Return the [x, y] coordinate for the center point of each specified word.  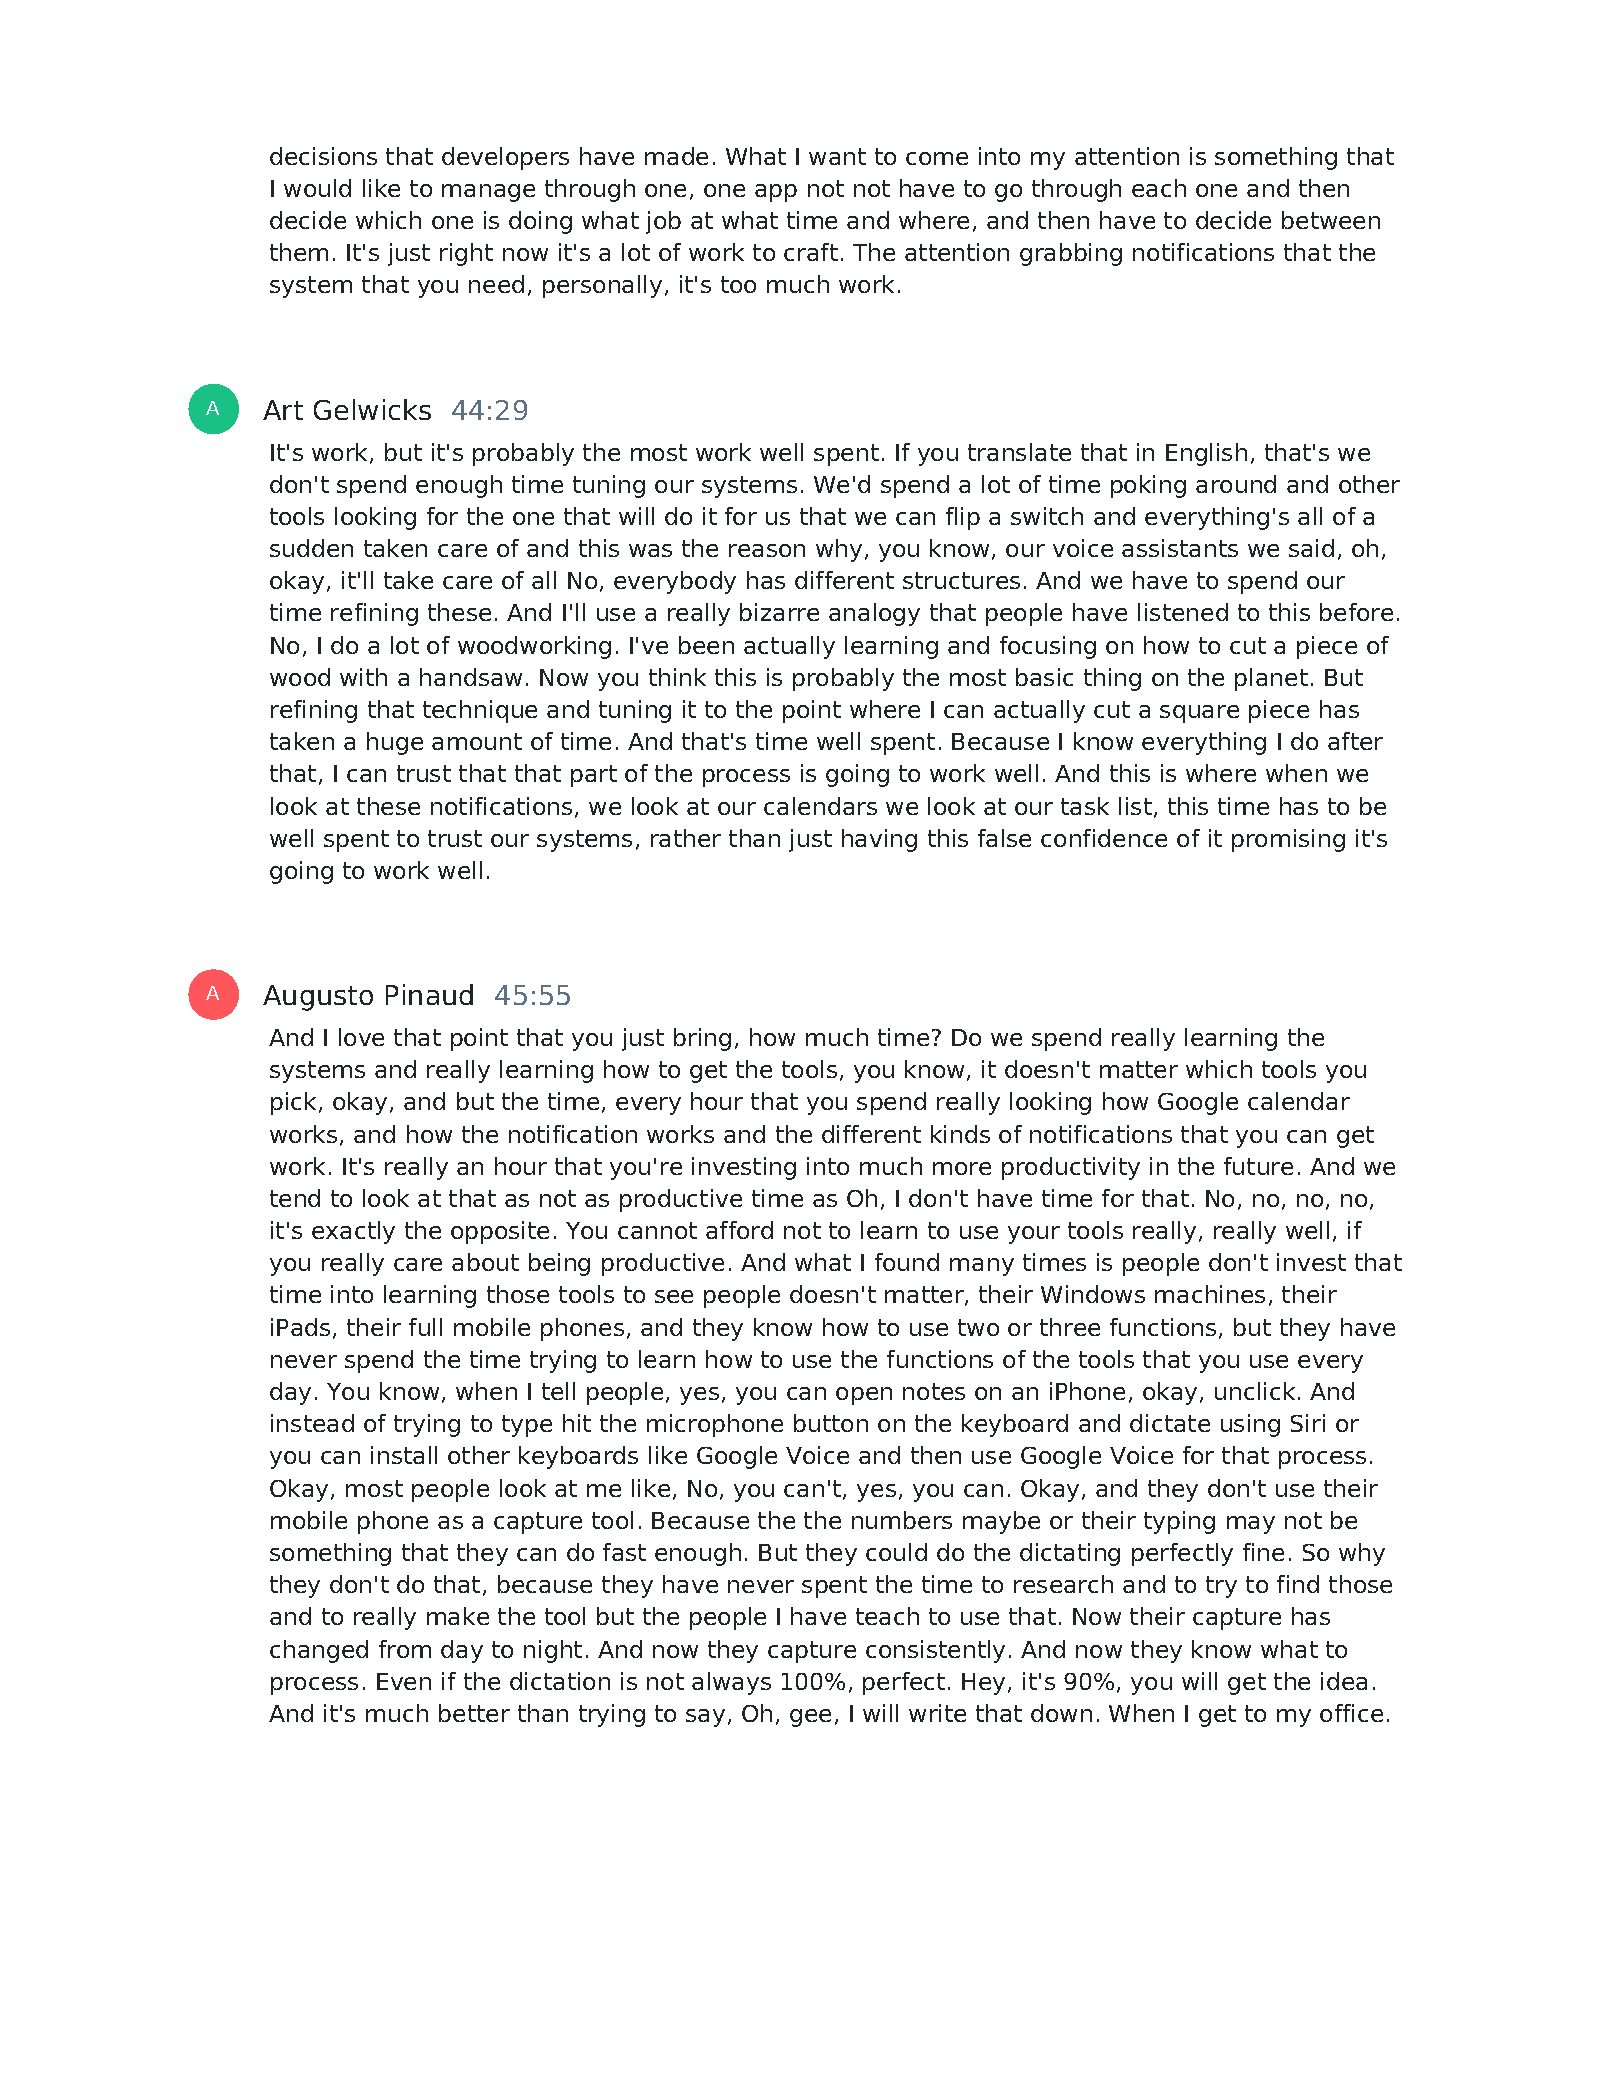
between [1331, 220]
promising [1288, 840]
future [1258, 1166]
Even [404, 1681]
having [879, 840]
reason [767, 550]
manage [488, 193]
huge [395, 743]
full [425, 1327]
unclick [1255, 1391]
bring [702, 1039]
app [776, 193]
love [361, 1037]
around [1236, 484]
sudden [311, 548]
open [864, 1396]
